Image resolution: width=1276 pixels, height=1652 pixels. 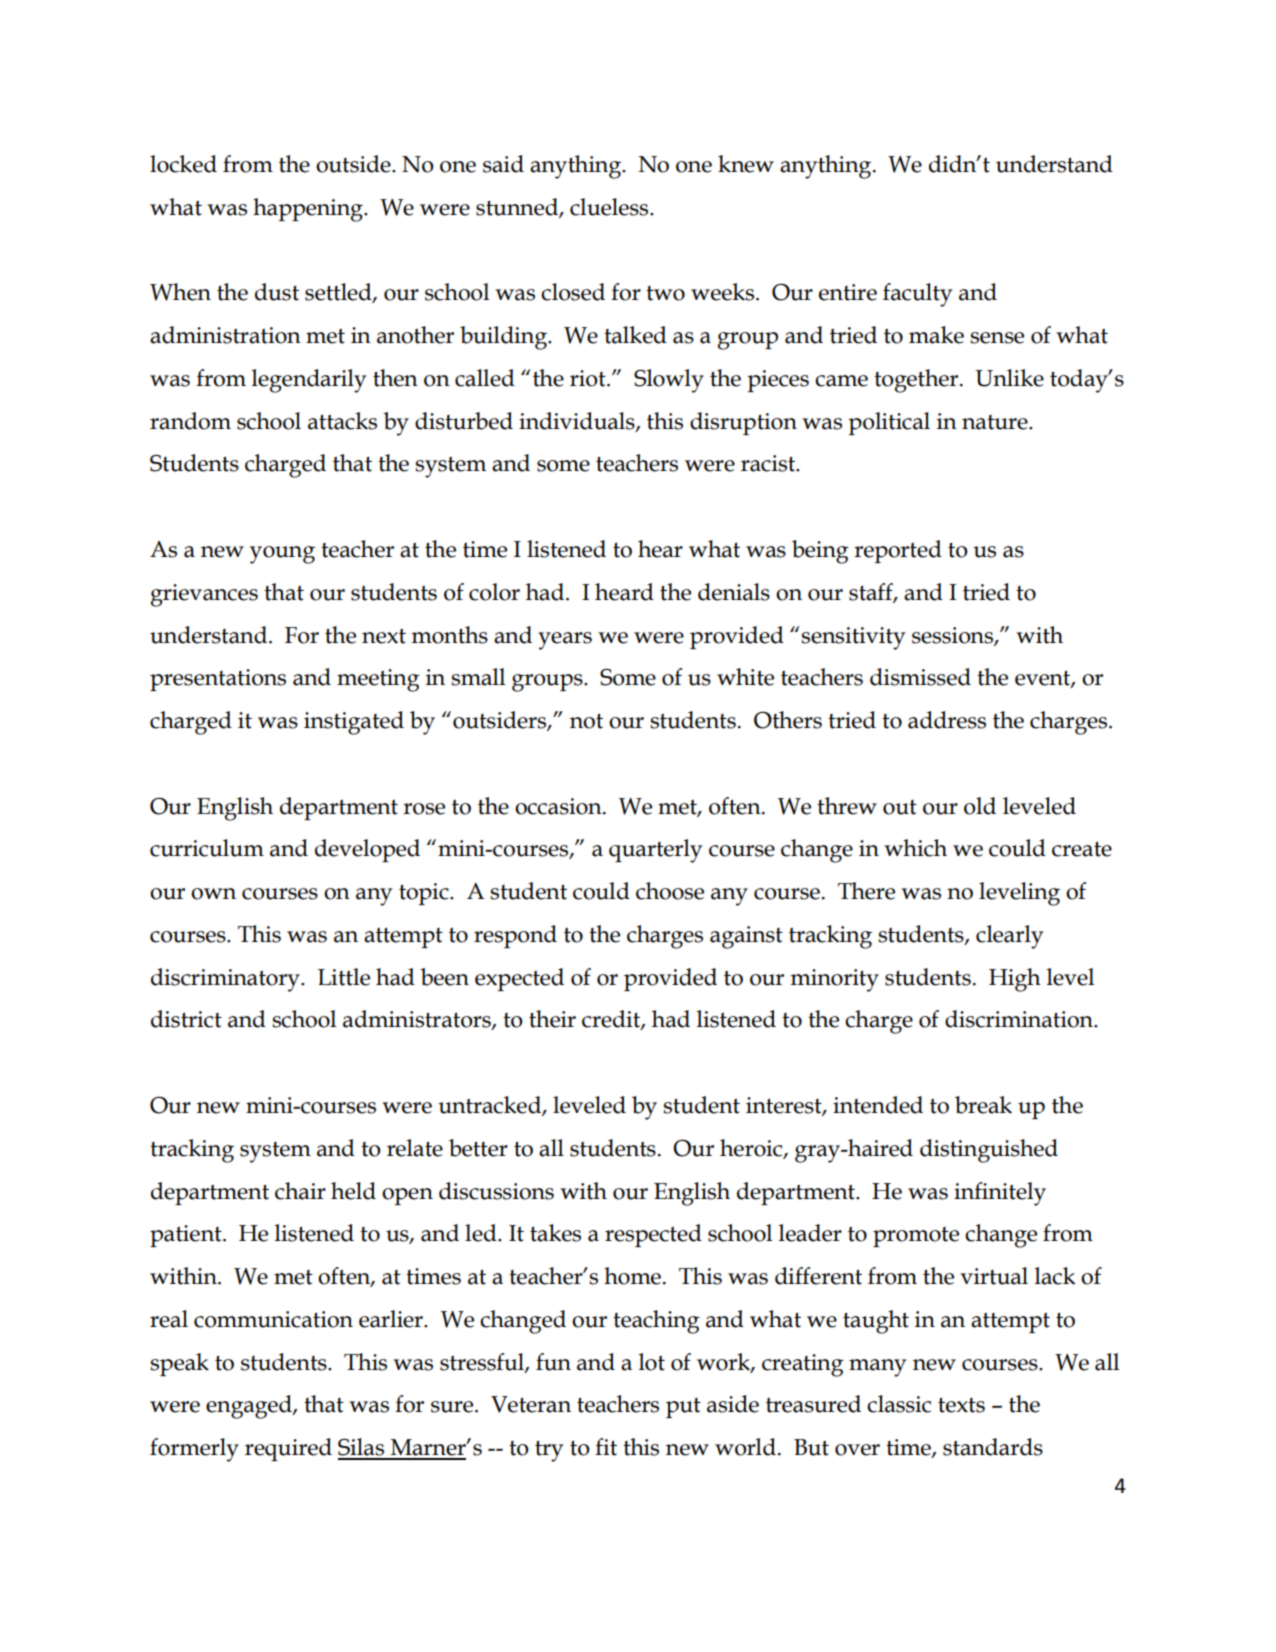 I want to click on young, so click(x=282, y=555).
